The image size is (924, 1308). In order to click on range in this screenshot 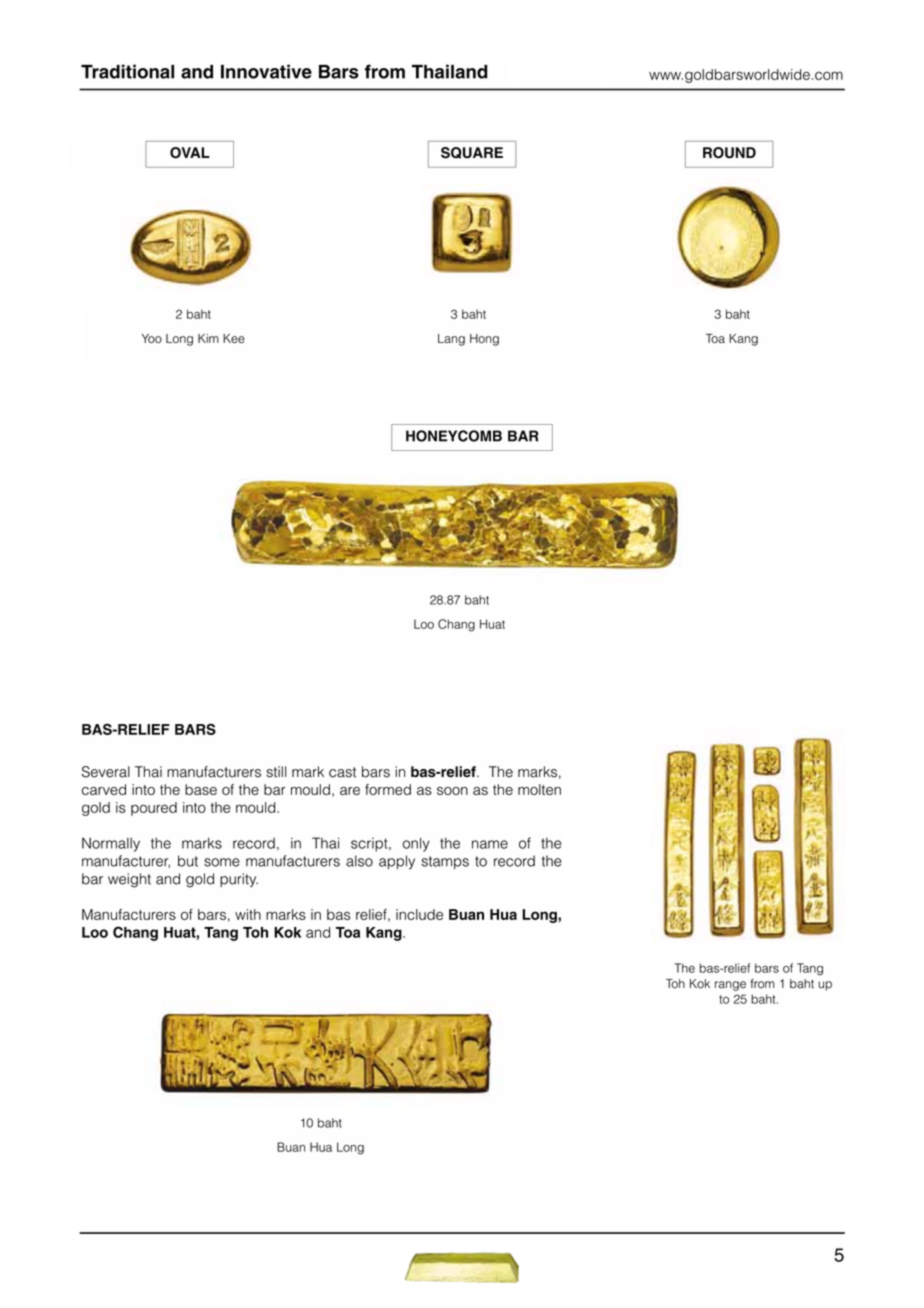, I will do `click(730, 986)`.
